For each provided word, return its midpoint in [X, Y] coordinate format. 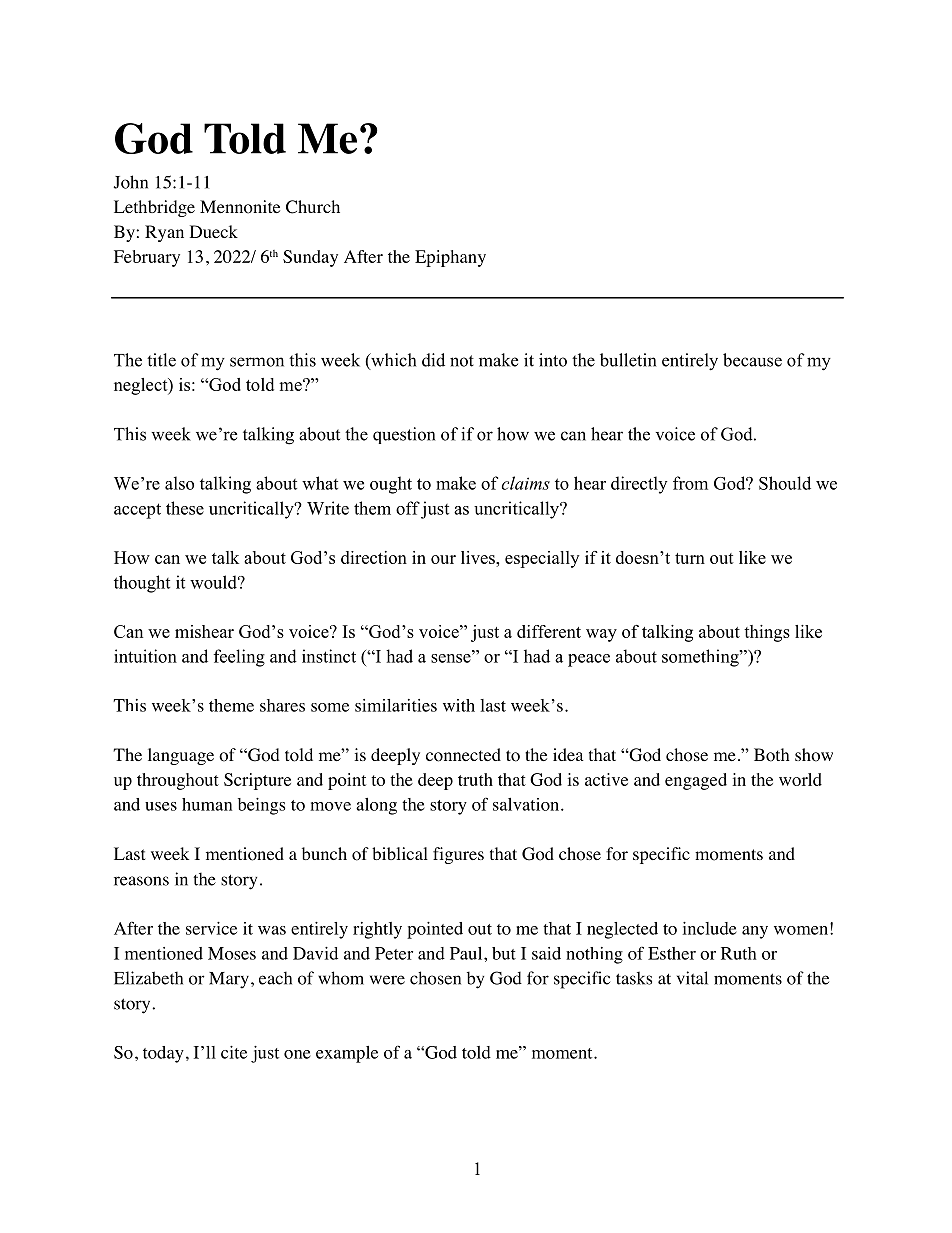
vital [692, 978]
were [387, 980]
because [752, 360]
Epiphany [450, 258]
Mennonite [240, 207]
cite [234, 1052]
